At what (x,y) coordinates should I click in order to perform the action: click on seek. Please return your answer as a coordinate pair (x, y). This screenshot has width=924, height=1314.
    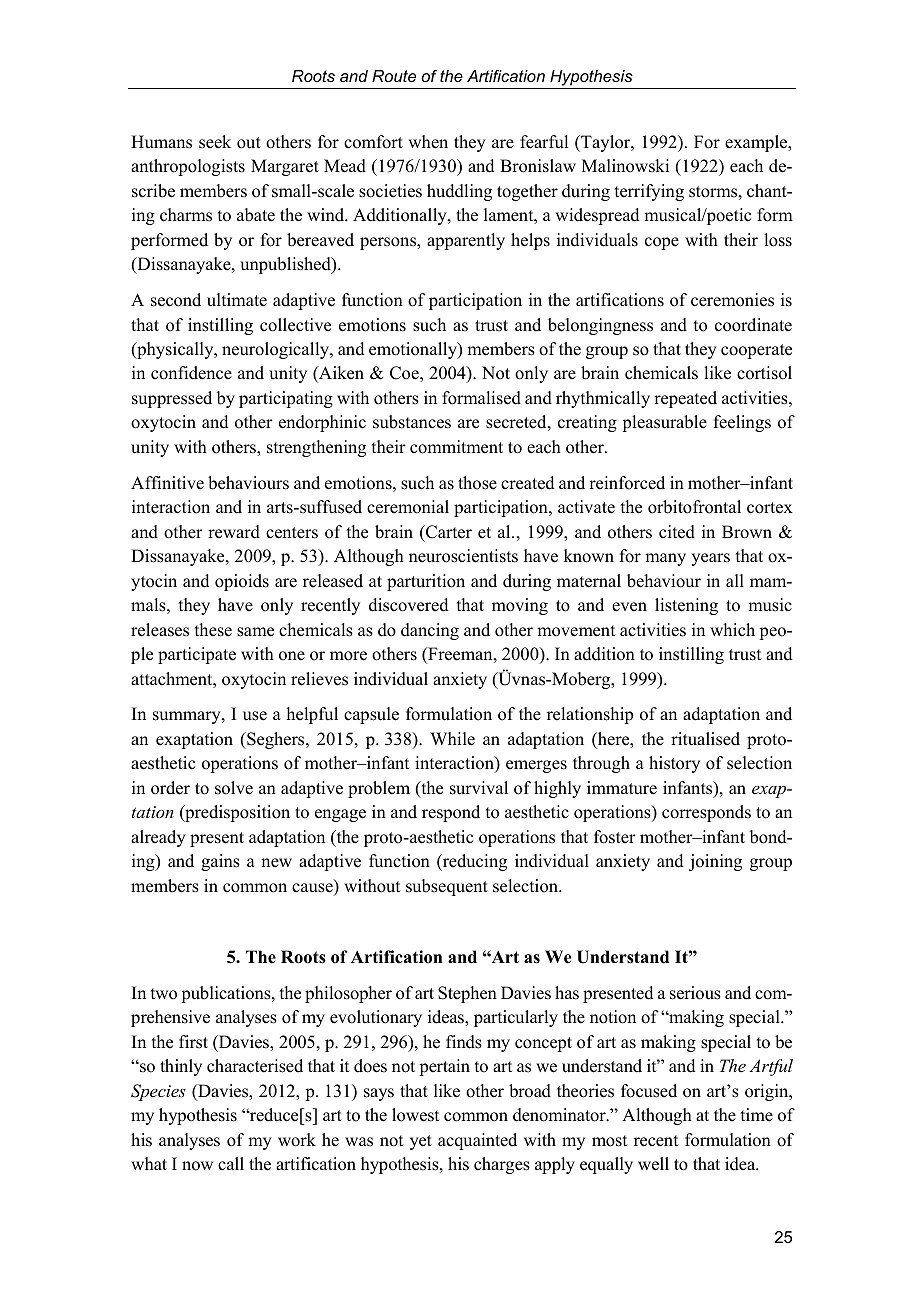
    Looking at the image, I should click on (215, 142).
